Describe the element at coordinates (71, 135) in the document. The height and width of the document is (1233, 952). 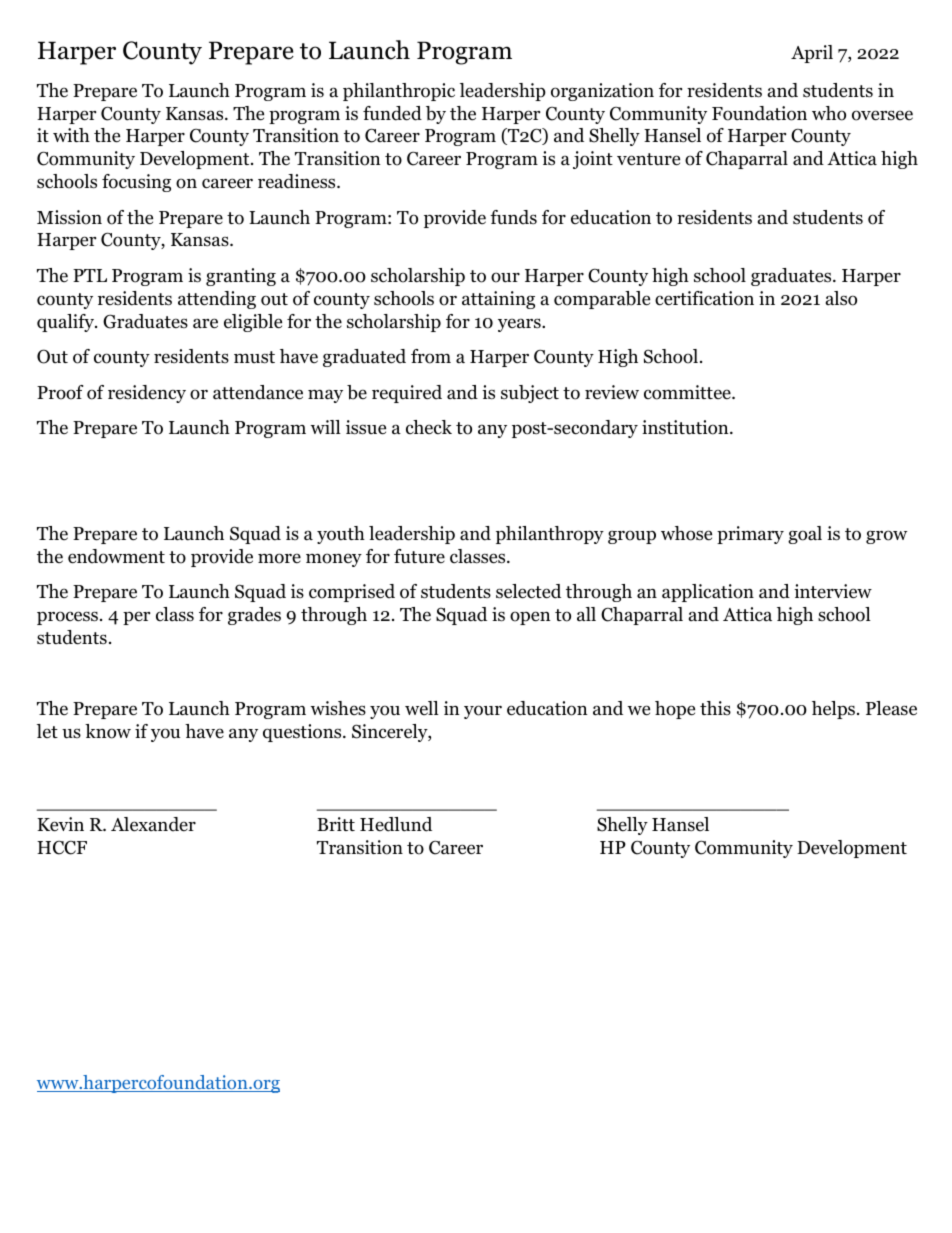
I see `with` at that location.
